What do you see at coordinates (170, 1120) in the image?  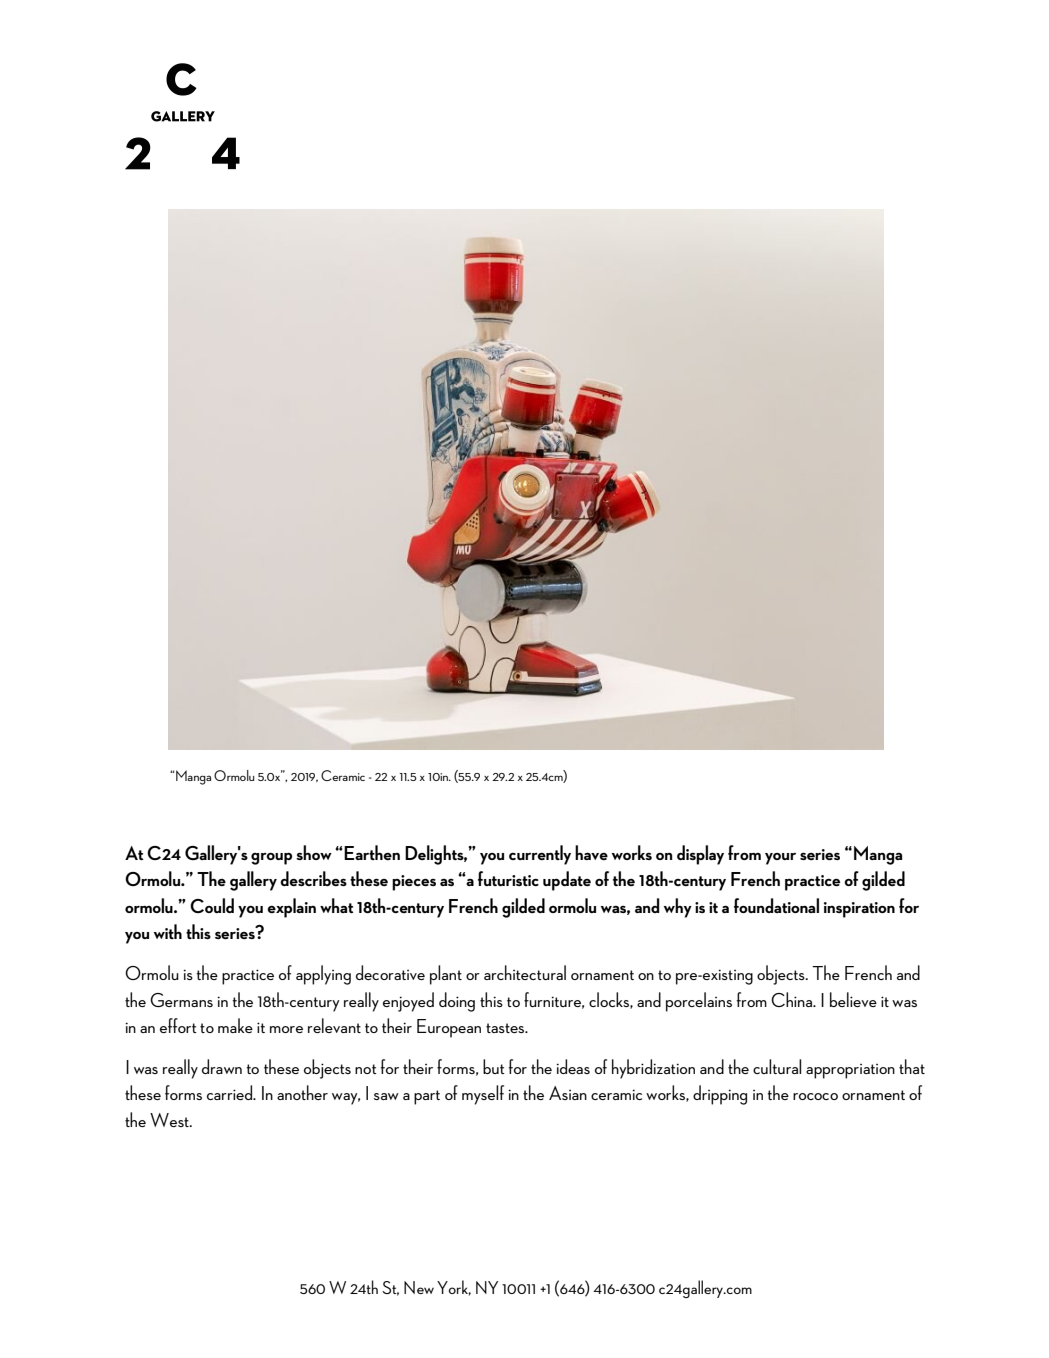 I see `West` at bounding box center [170, 1120].
